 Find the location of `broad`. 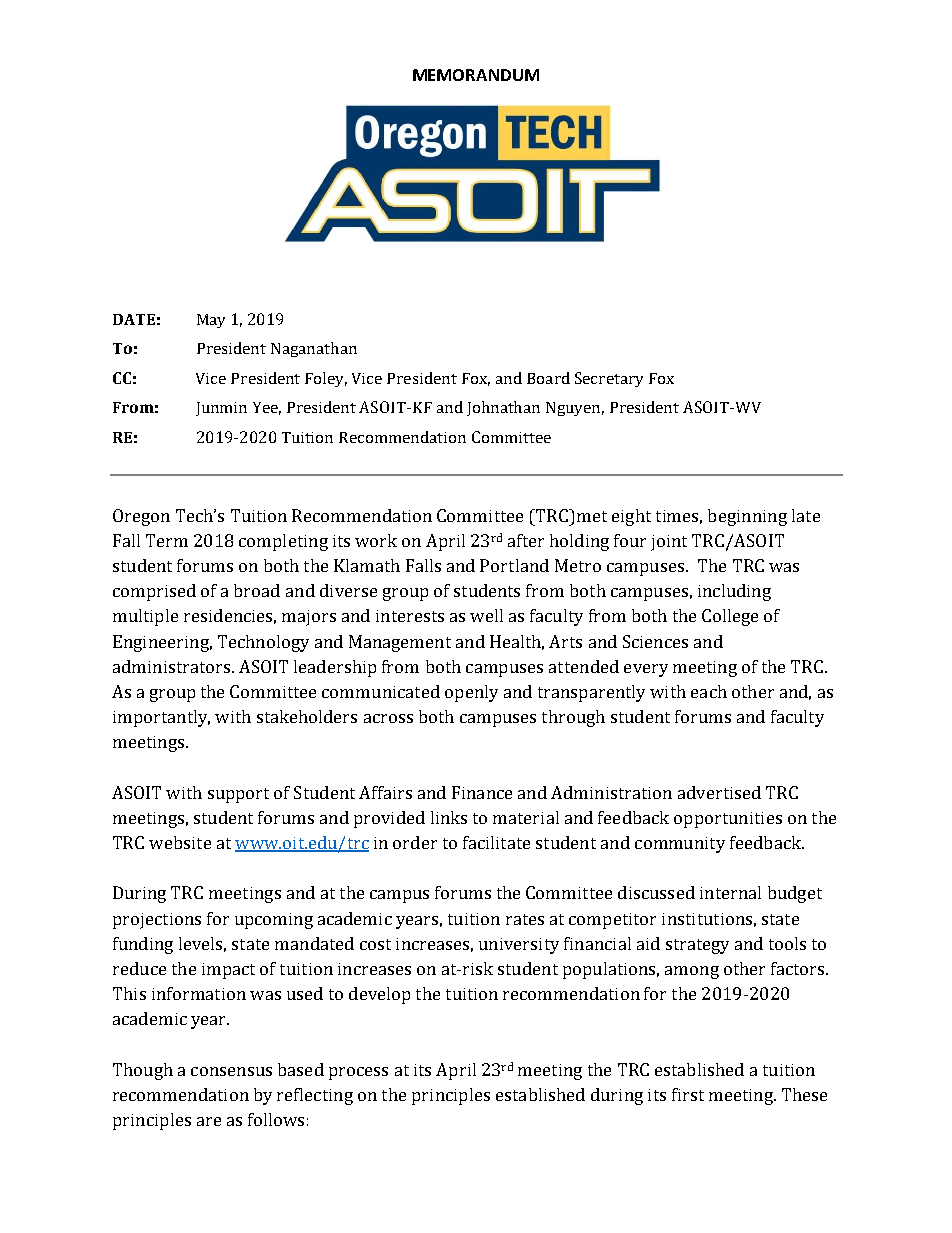

broad is located at coordinates (257, 590).
